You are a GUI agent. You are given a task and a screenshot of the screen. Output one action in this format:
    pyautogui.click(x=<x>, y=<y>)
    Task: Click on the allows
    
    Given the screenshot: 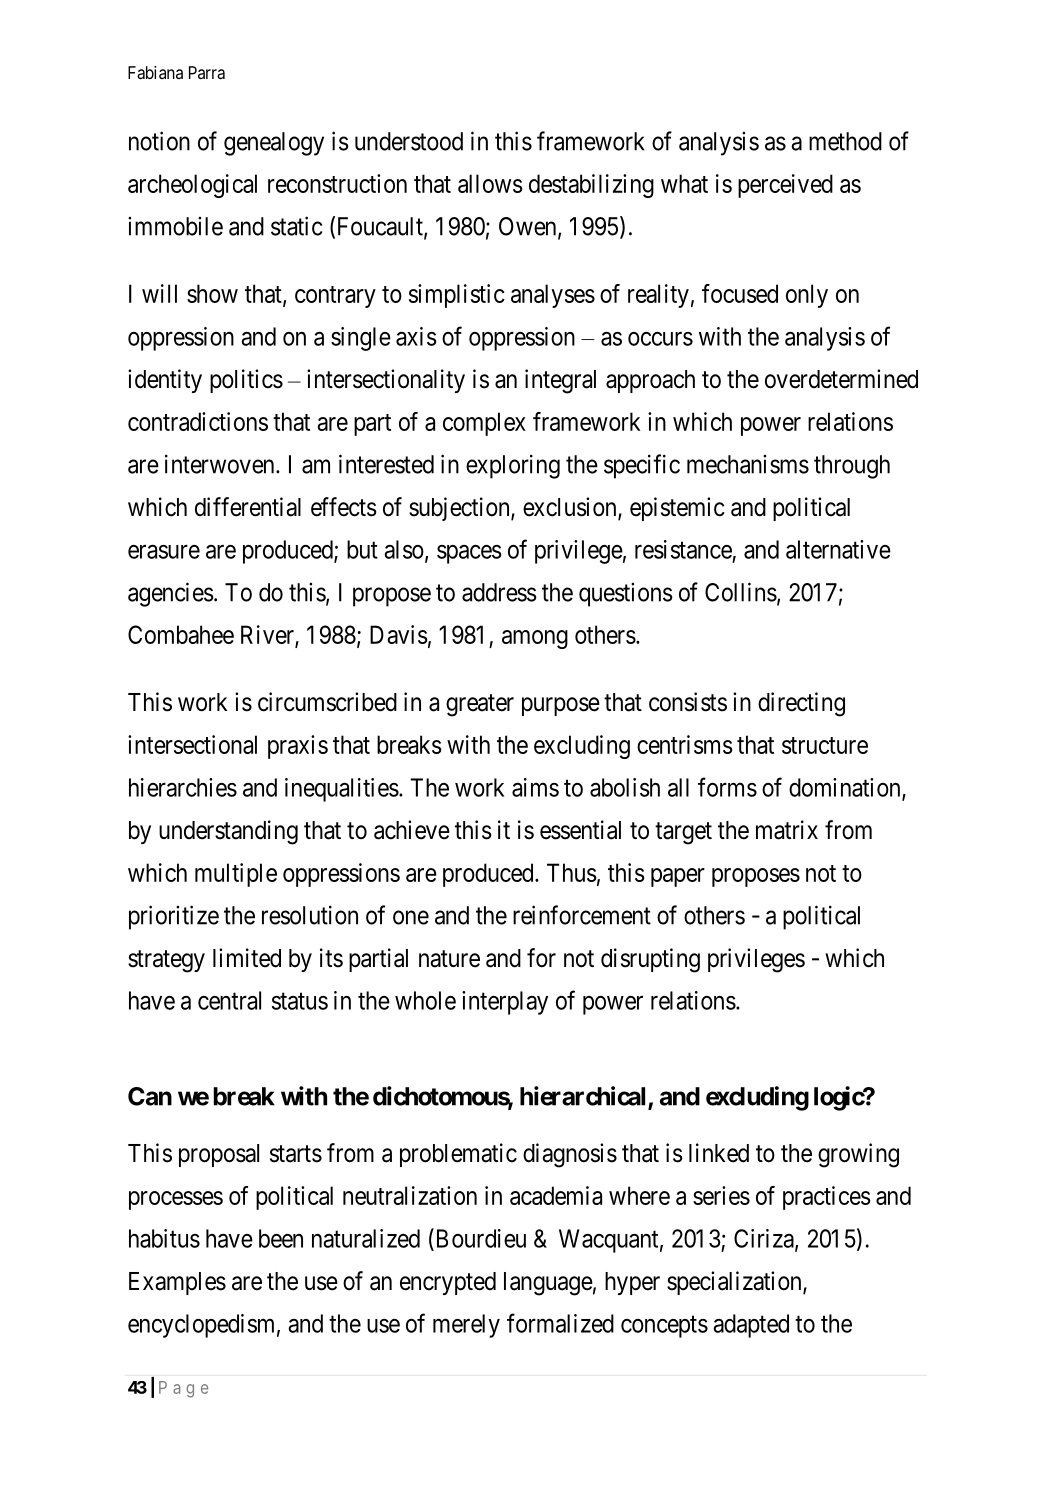 What is the action you would take?
    pyautogui.click(x=490, y=183)
